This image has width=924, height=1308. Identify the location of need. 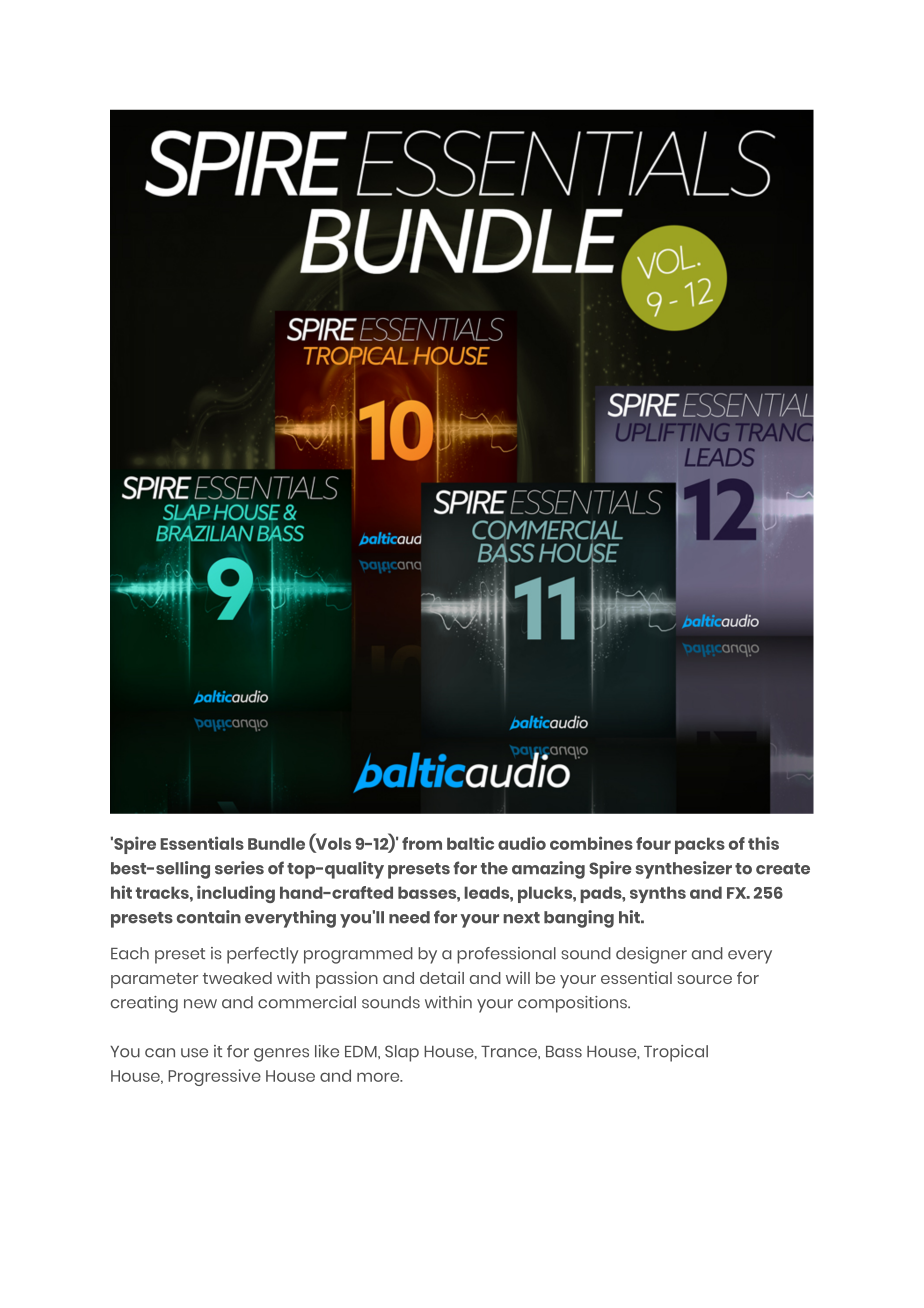
(409, 917).
